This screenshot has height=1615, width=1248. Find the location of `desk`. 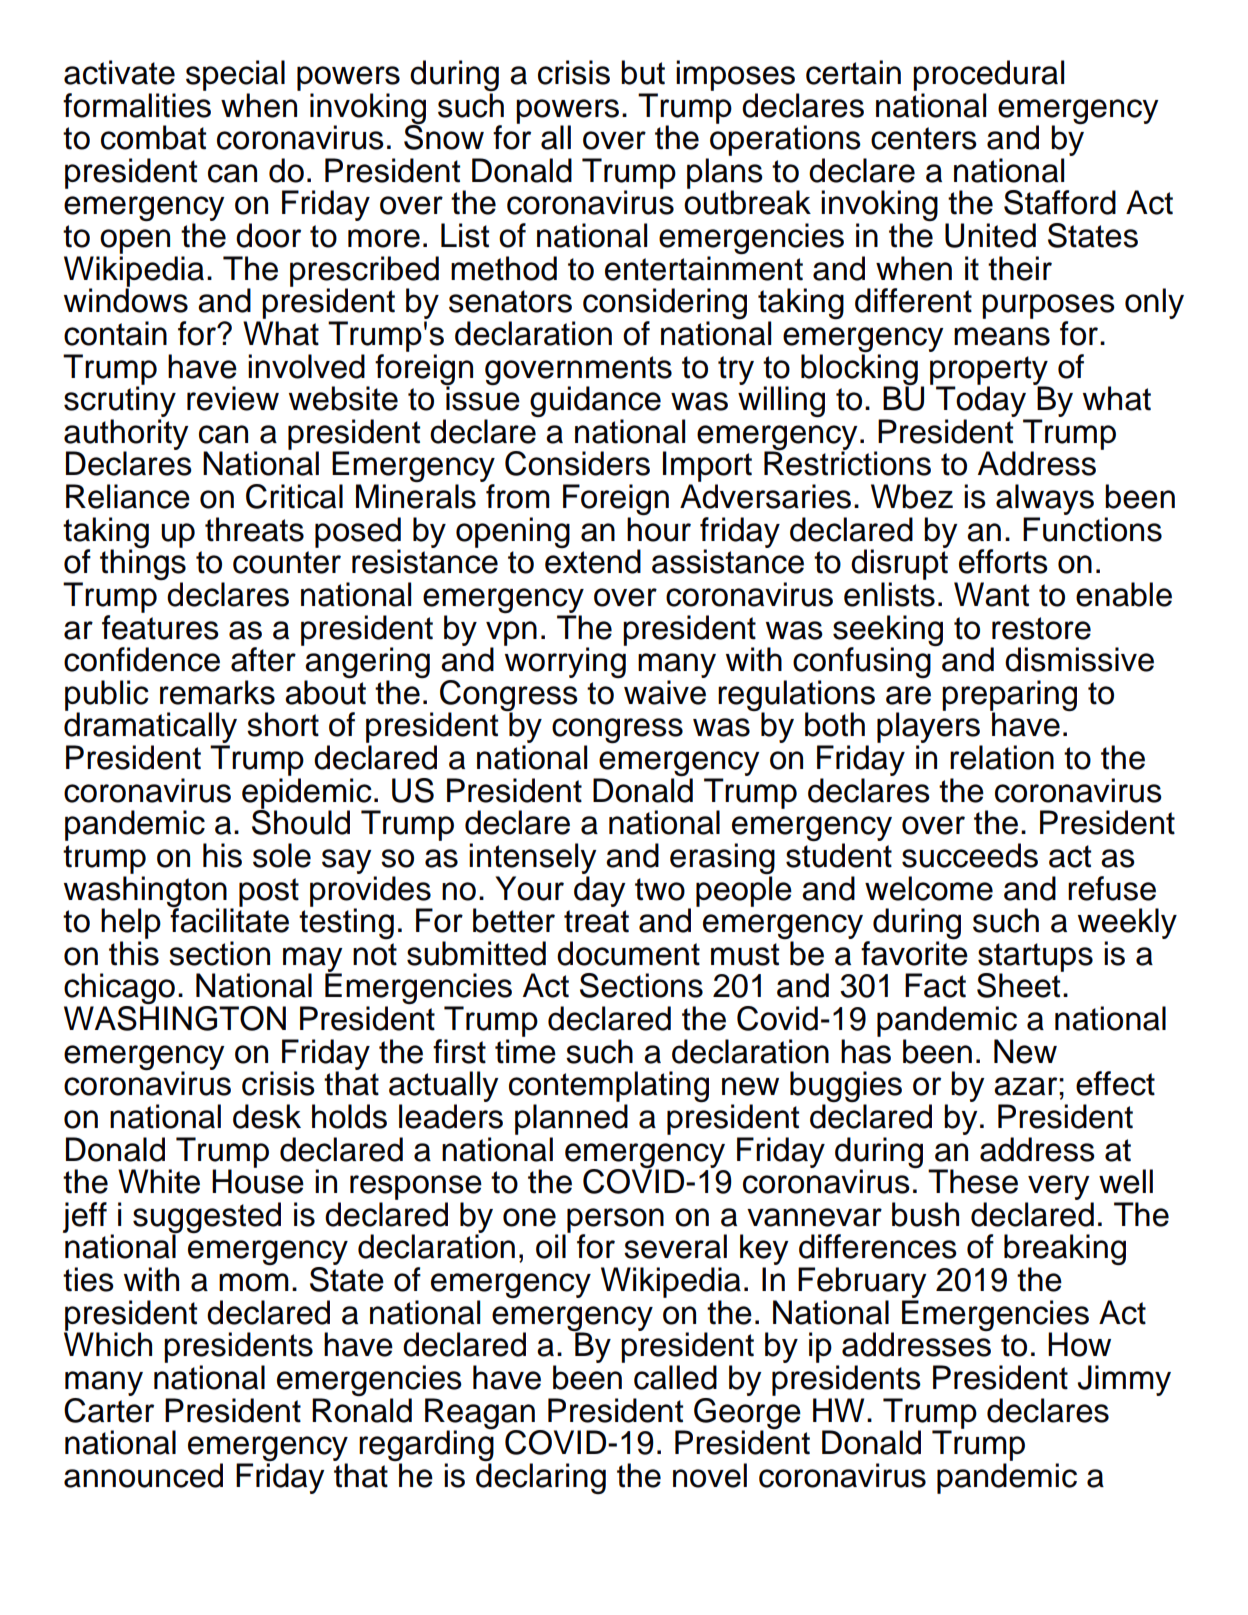

desk is located at coordinates (267, 1116).
